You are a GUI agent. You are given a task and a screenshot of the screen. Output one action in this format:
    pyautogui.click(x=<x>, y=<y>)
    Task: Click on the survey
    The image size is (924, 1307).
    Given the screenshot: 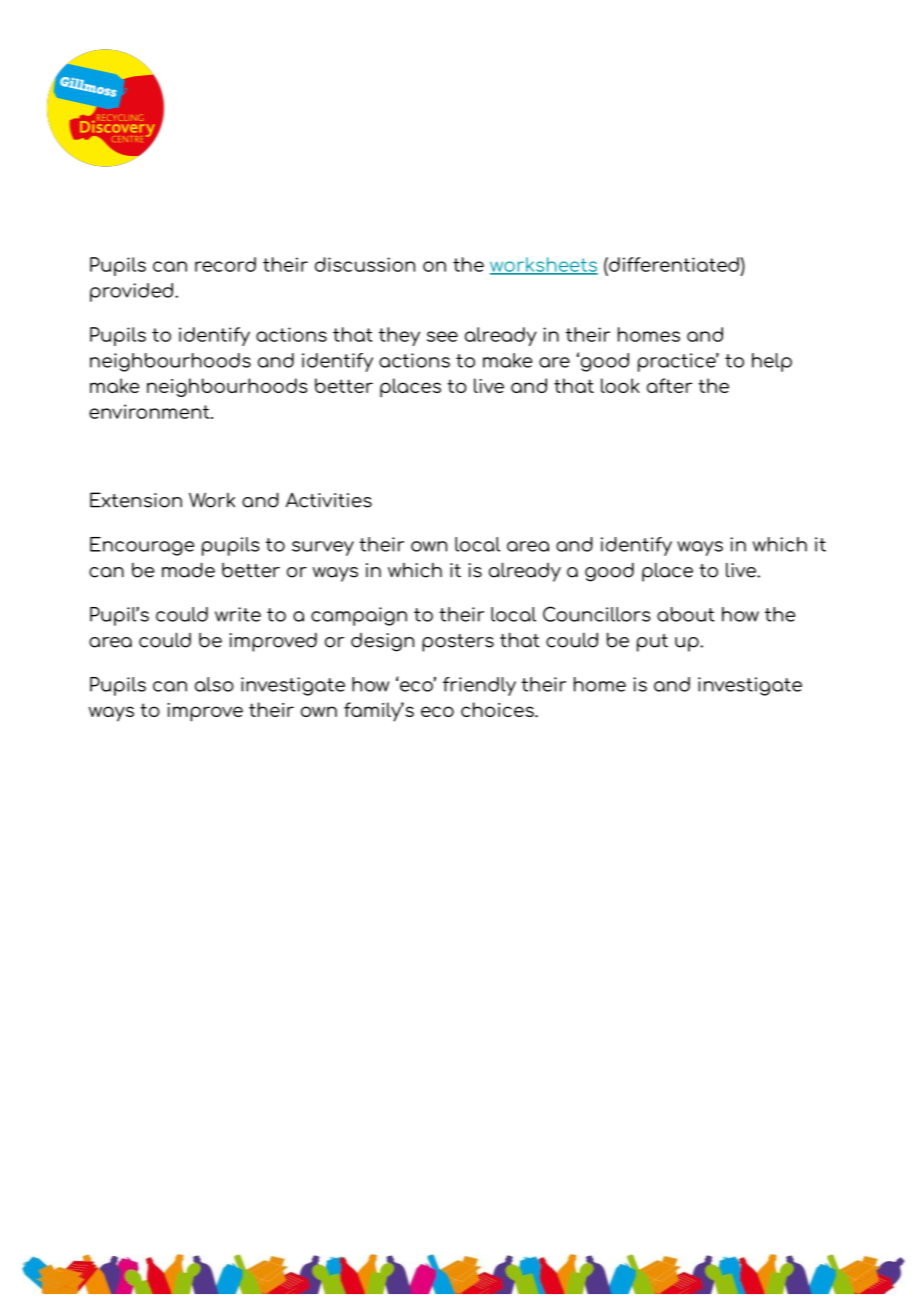 What is the action you would take?
    pyautogui.click(x=323, y=548)
